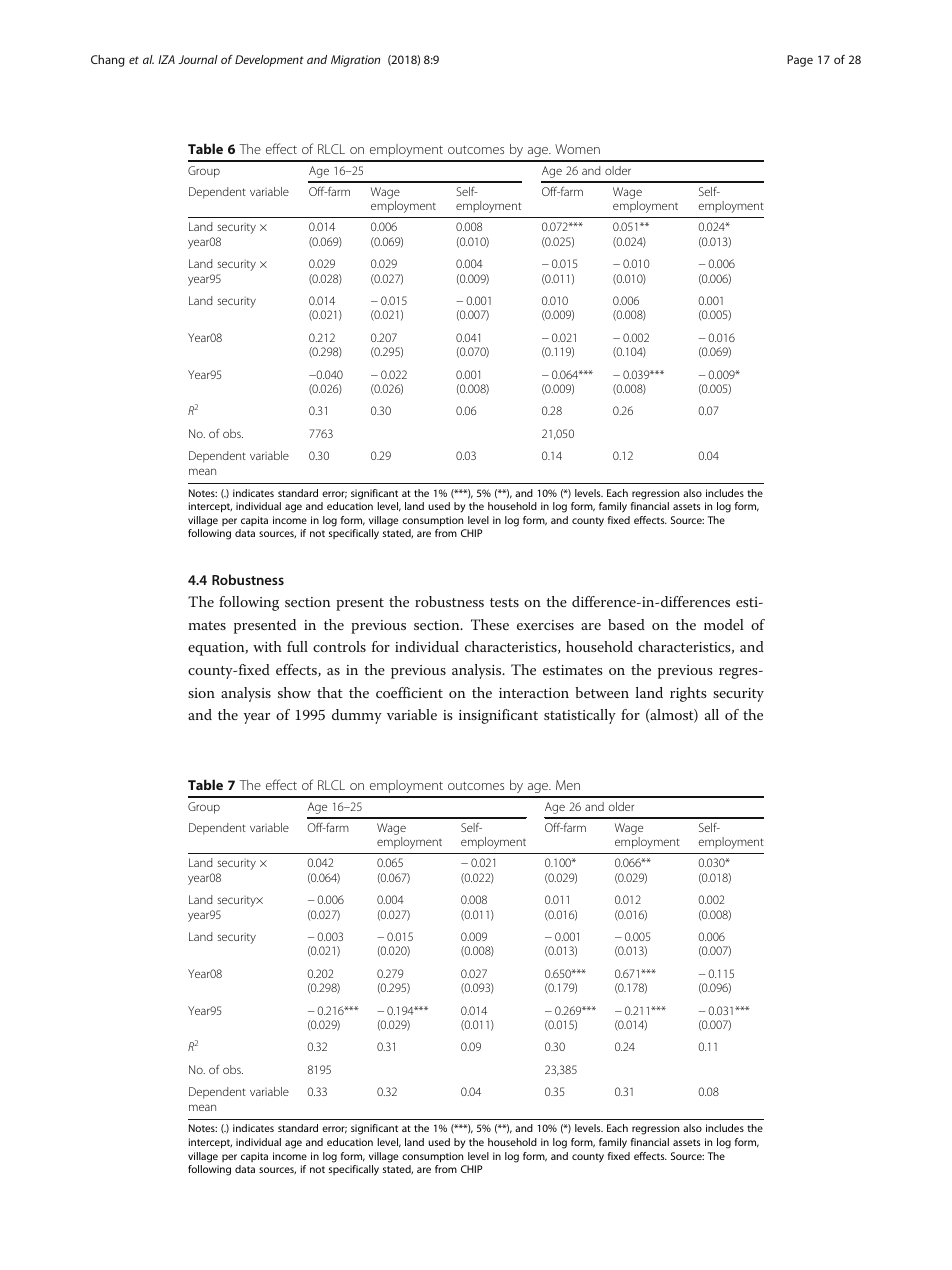 The height and width of the page is (1270, 952). I want to click on with, so click(267, 646).
